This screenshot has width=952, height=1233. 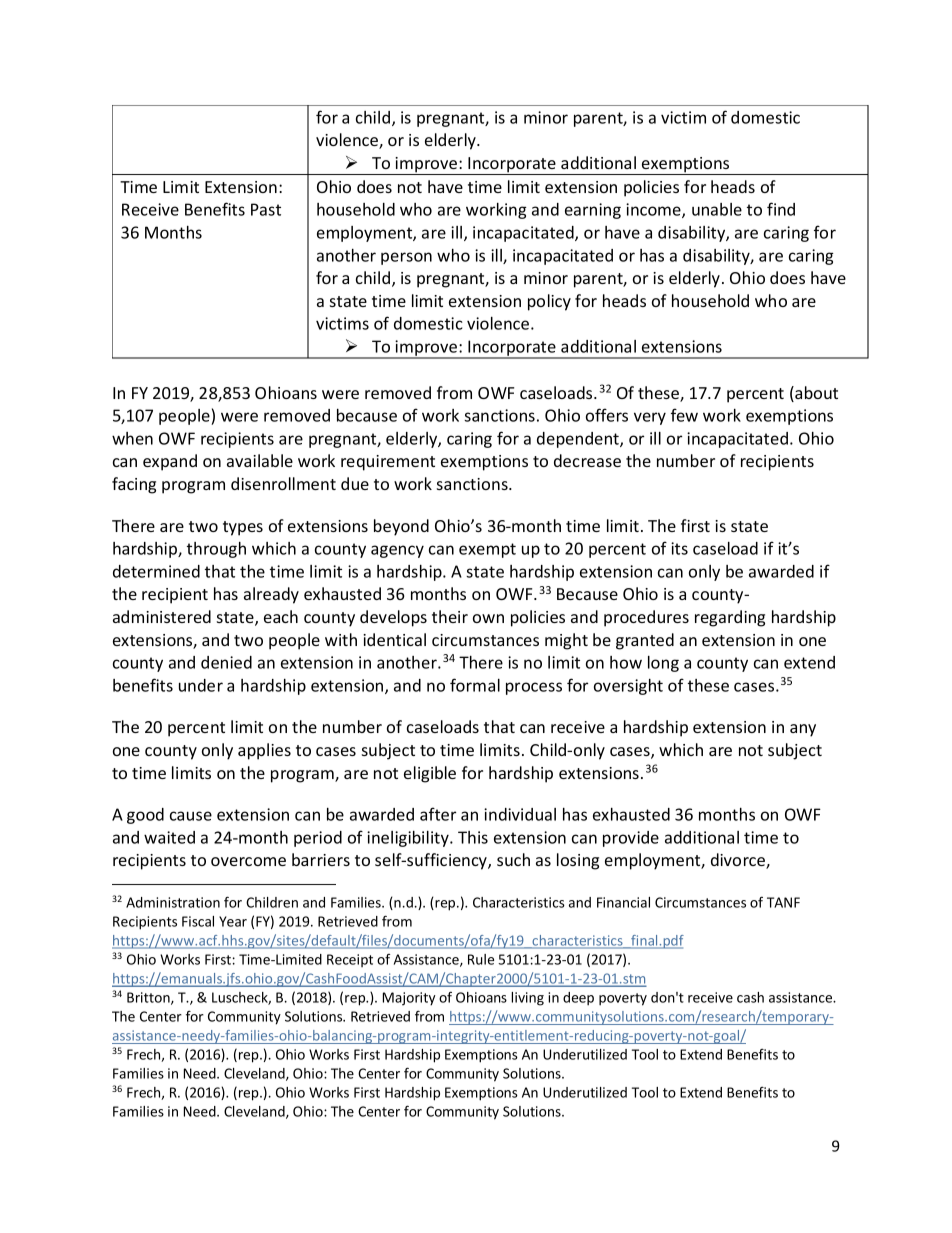 What do you see at coordinates (430, 774) in the screenshot?
I see `eligible` at bounding box center [430, 774].
